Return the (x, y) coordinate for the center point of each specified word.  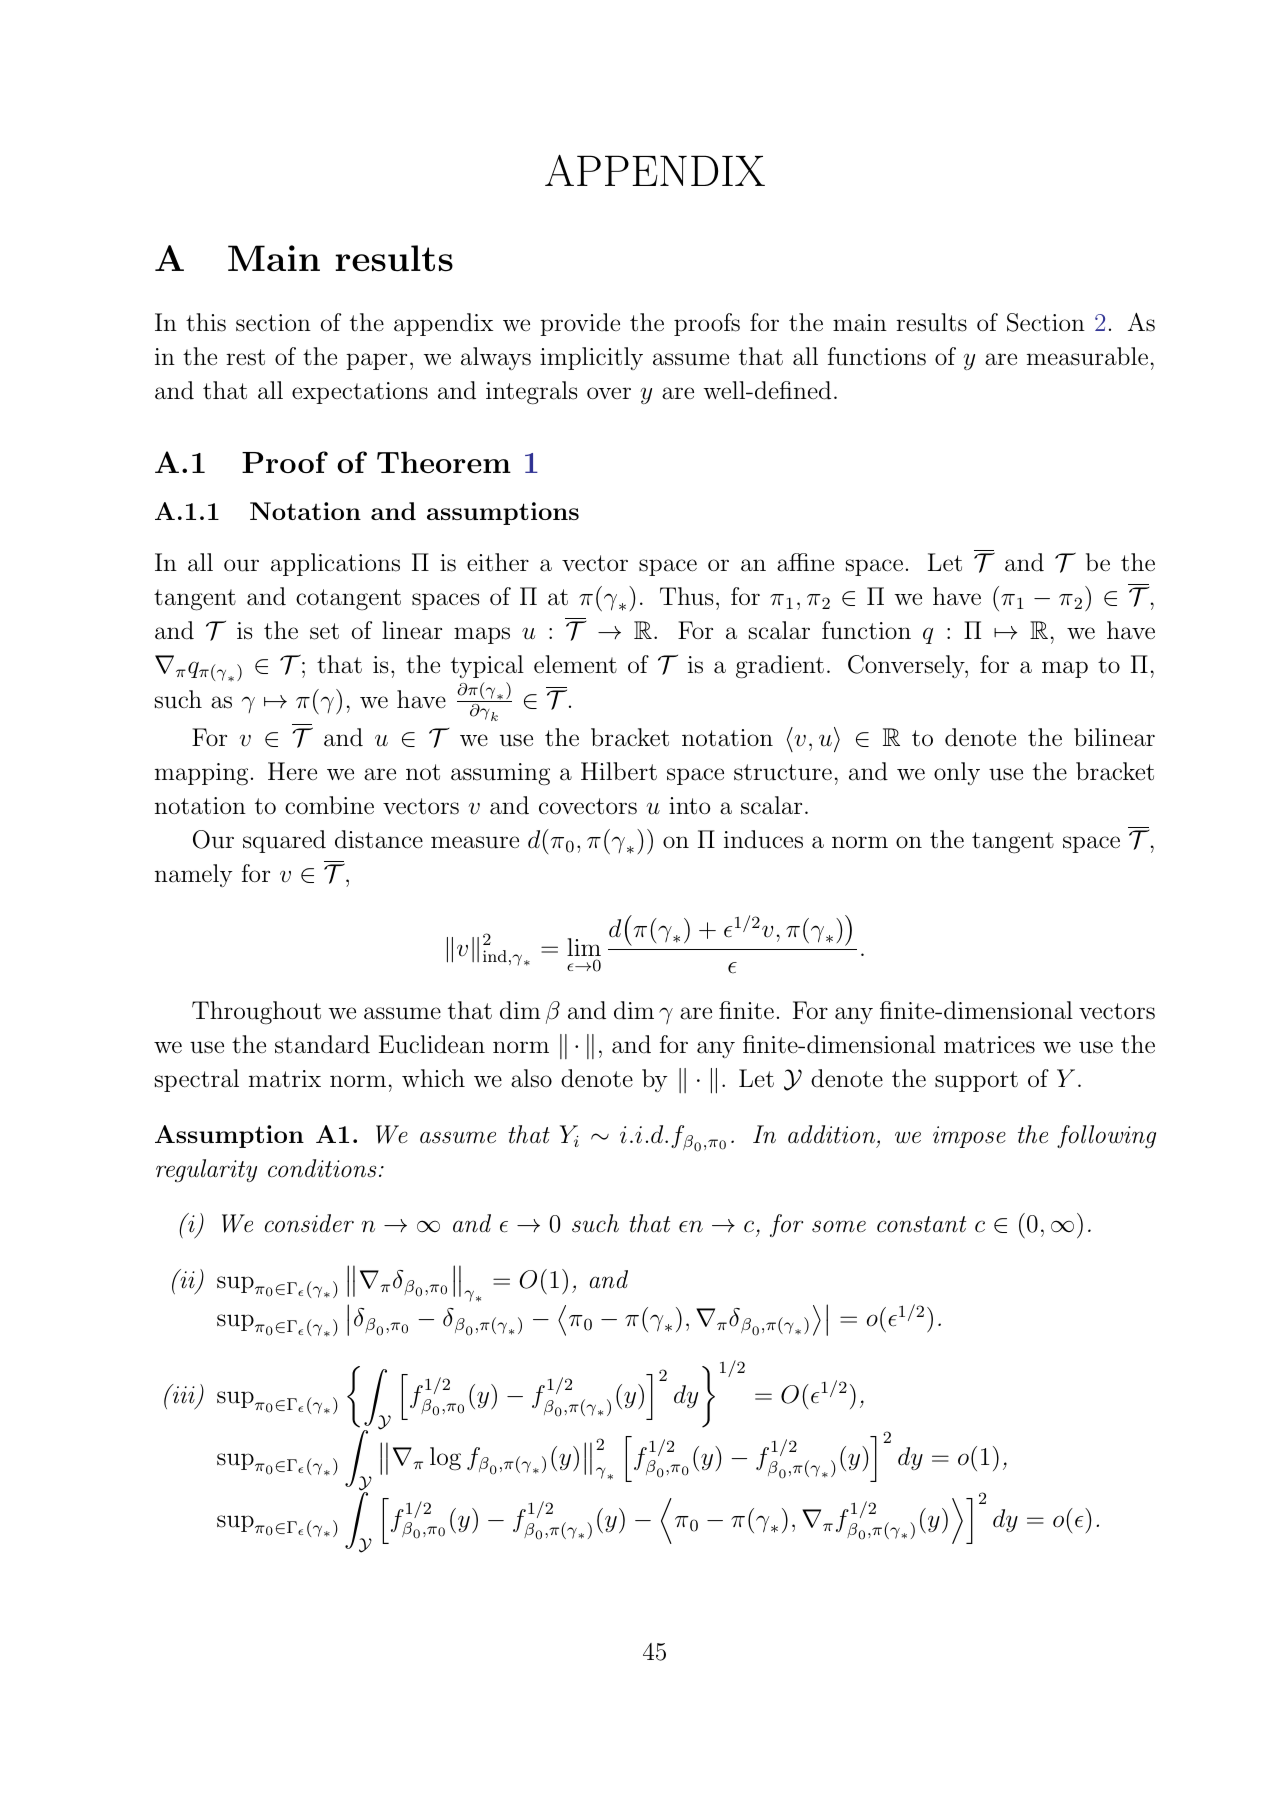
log (445, 1459)
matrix (285, 1079)
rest (245, 357)
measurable (1087, 356)
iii (184, 1396)
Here (292, 771)
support (976, 1081)
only (957, 773)
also (531, 1078)
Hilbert (619, 771)
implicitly (591, 358)
